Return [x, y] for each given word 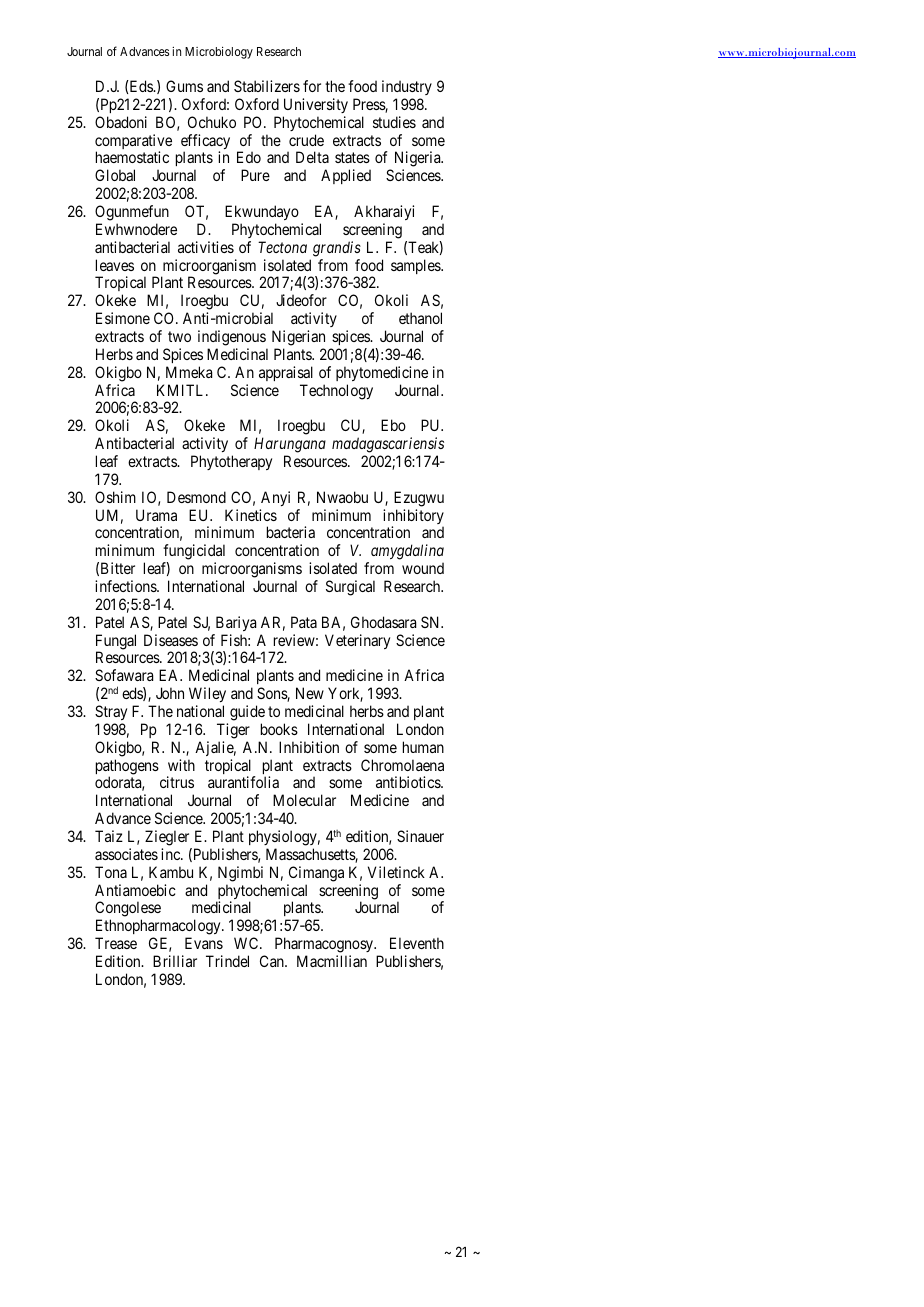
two [179, 336]
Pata [304, 622]
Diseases [171, 640]
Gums [184, 86]
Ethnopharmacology [159, 928]
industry [407, 87]
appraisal [286, 373]
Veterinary [357, 641]
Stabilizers [267, 86]
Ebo [393, 425]
